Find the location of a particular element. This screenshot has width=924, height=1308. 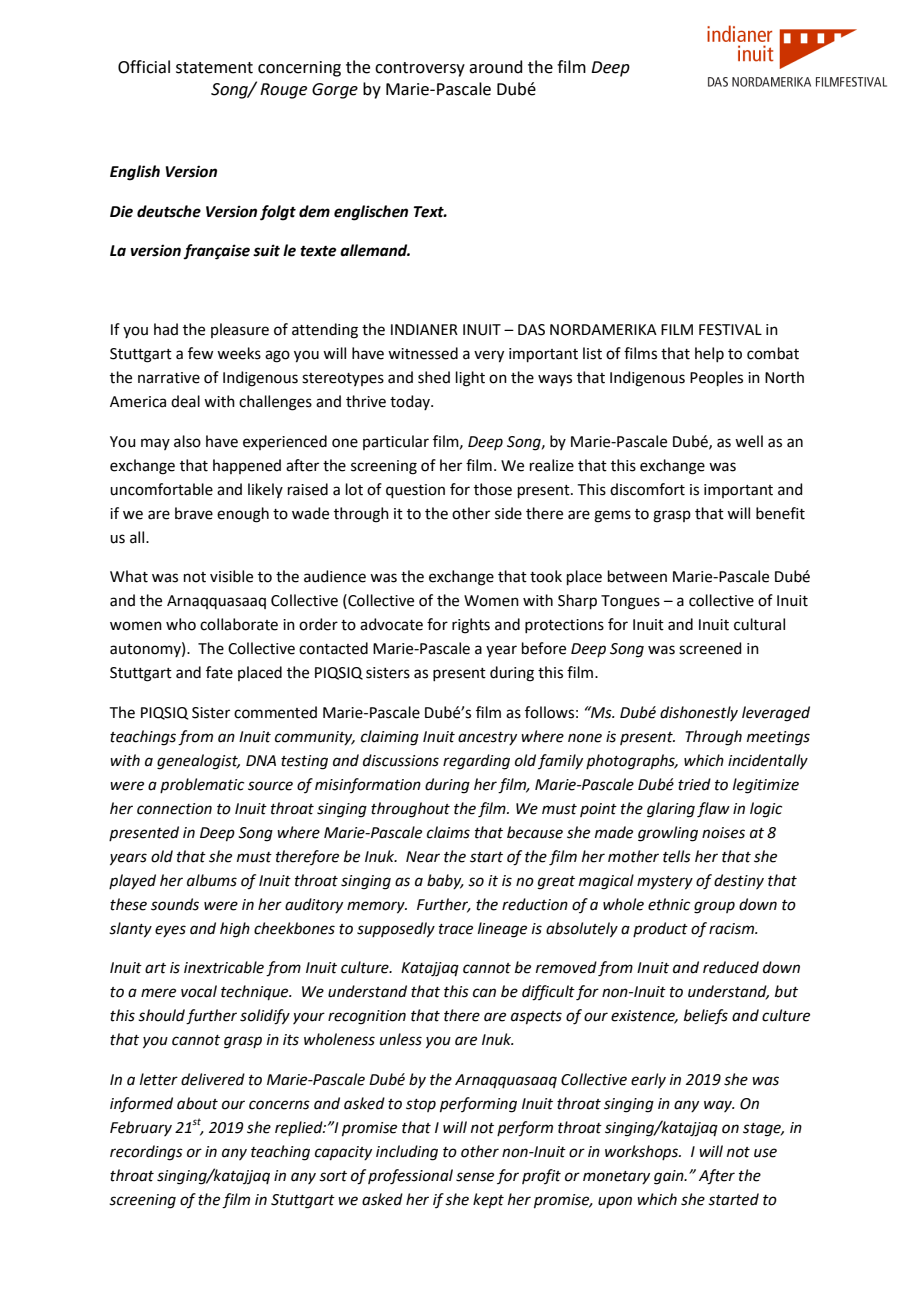

Peoples is located at coordinates (716, 378).
